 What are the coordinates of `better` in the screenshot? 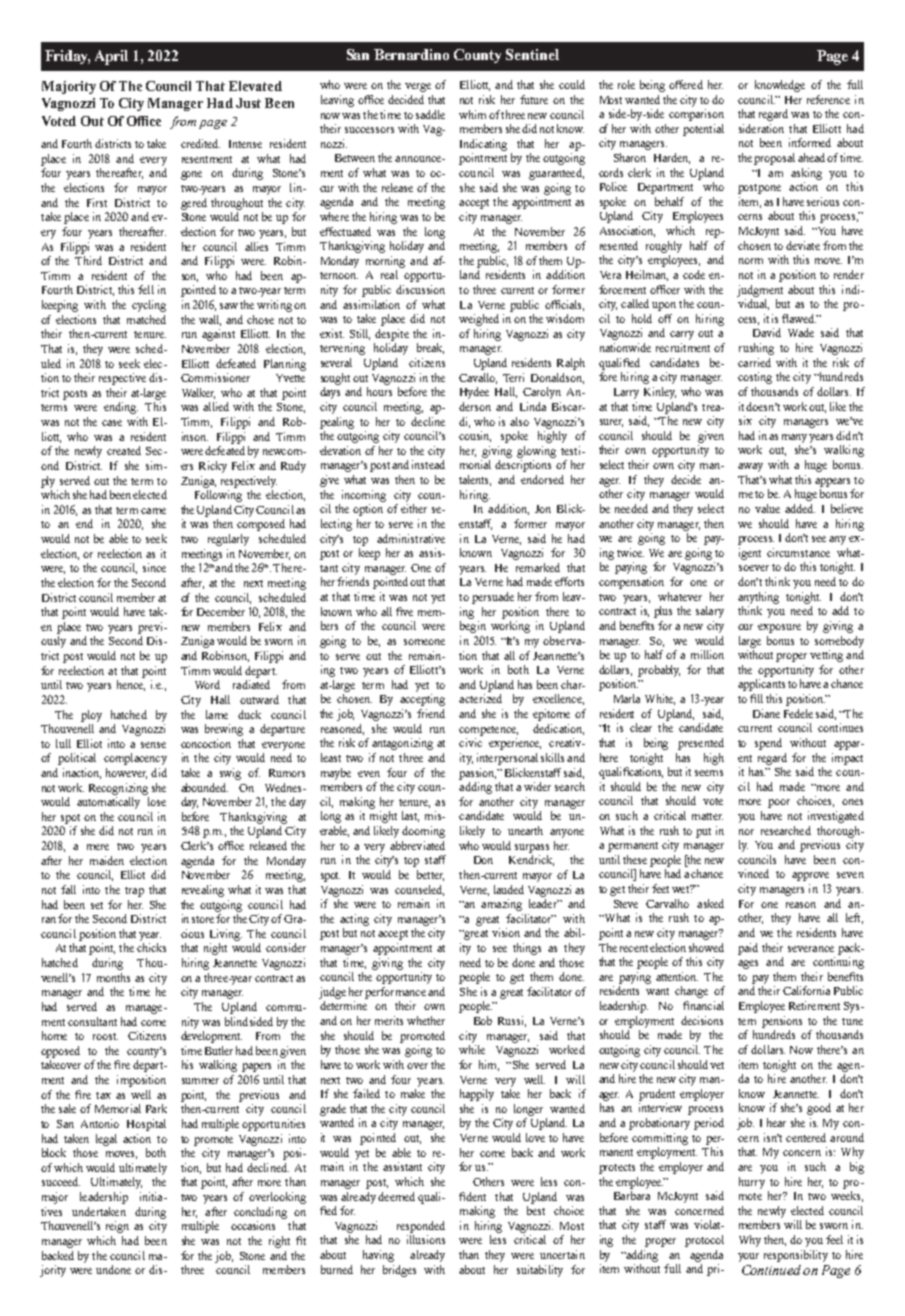 It's located at (430, 875).
